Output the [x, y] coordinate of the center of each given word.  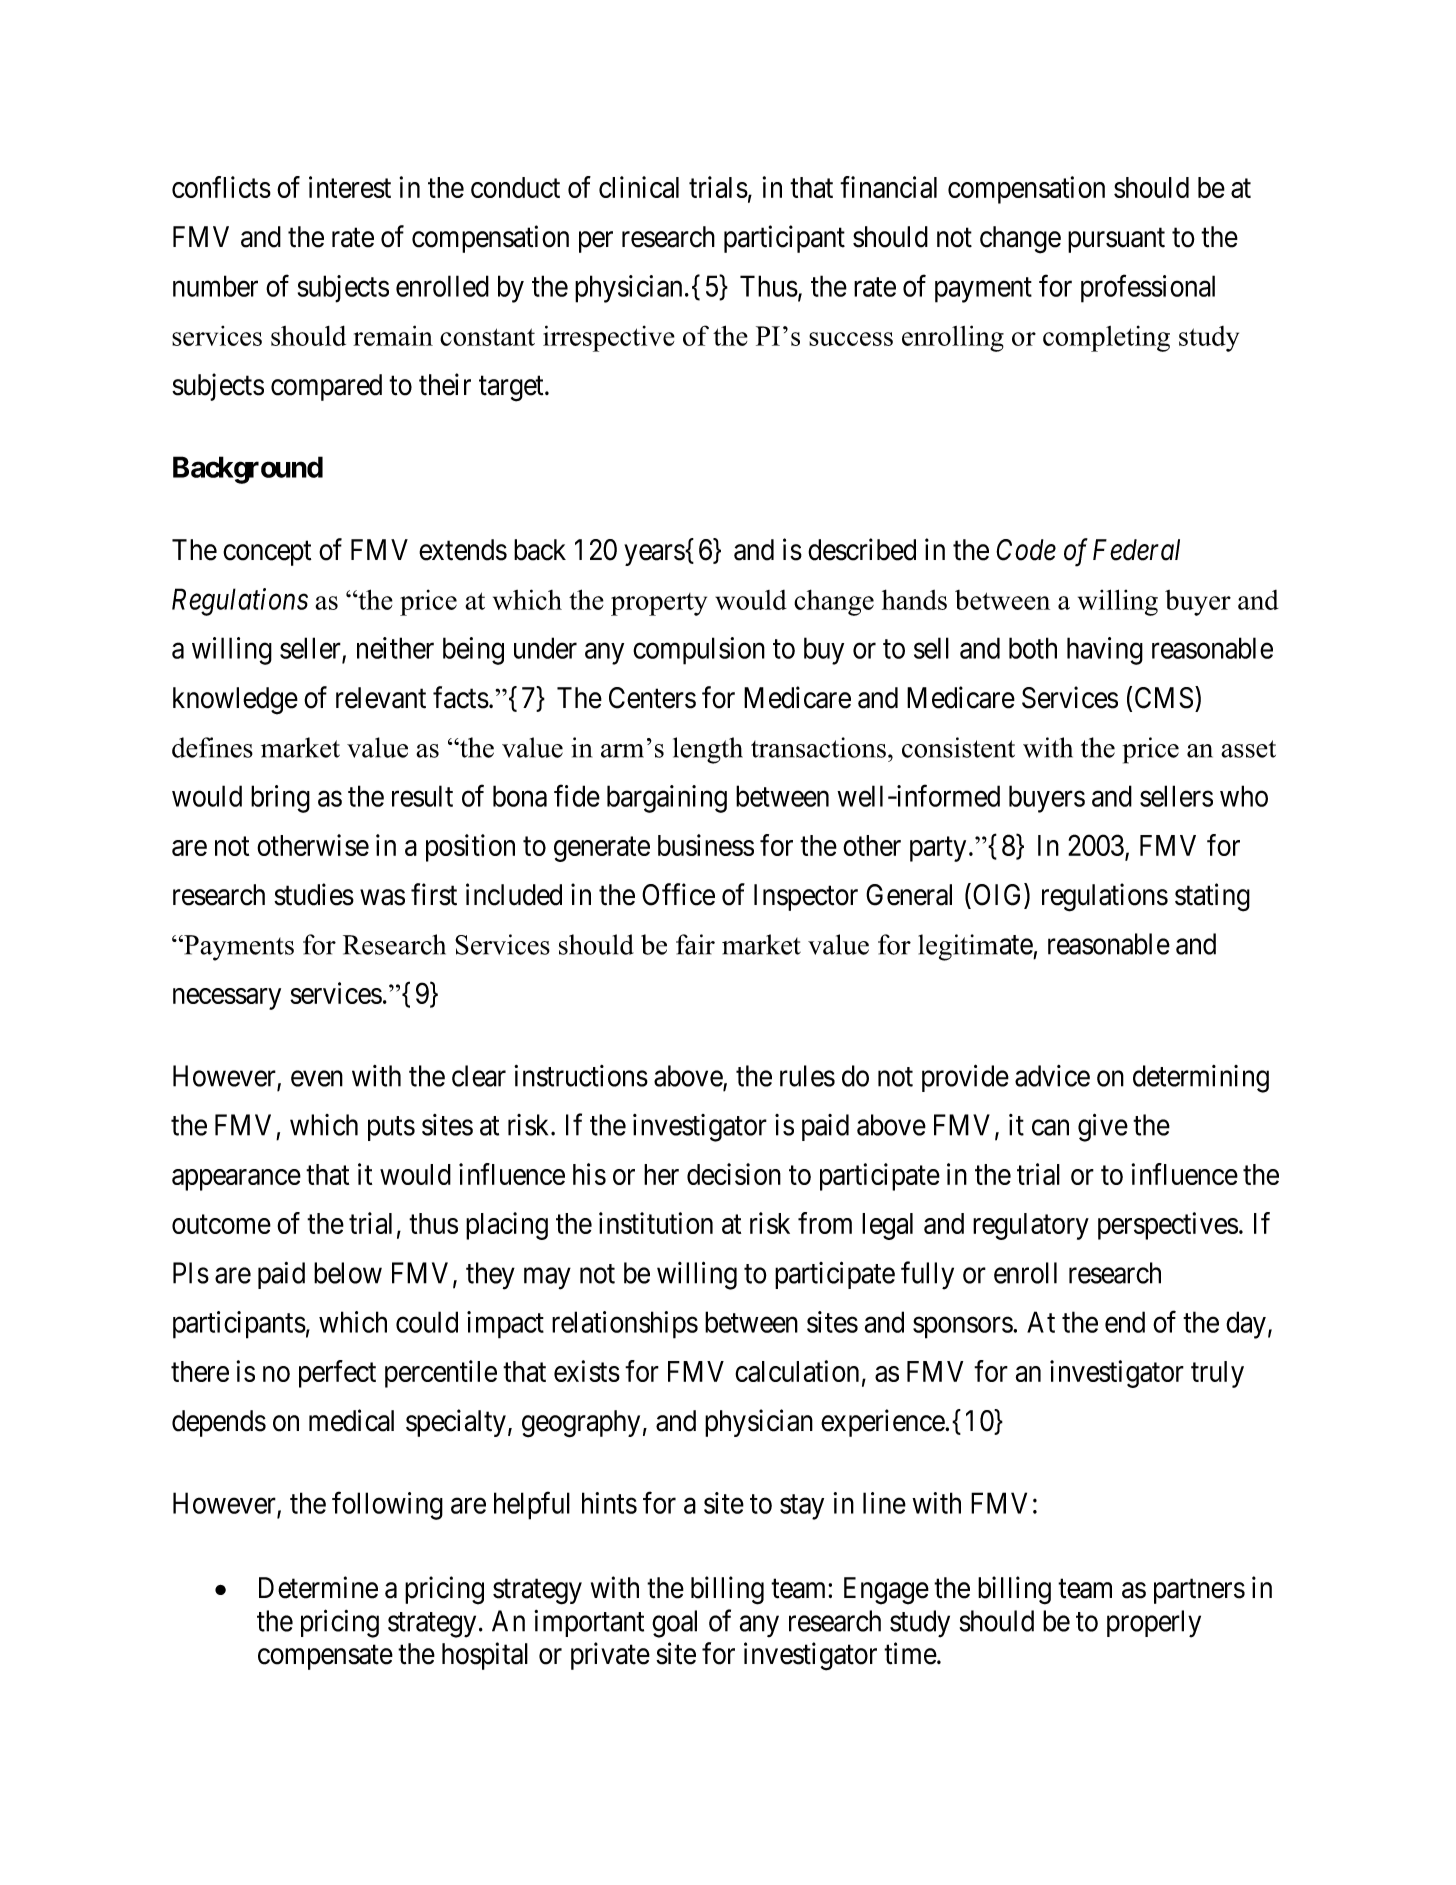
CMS [1164, 698]
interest [350, 187]
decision [734, 1174]
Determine [318, 1587]
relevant [381, 698]
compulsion [699, 651]
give [1103, 1127]
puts [391, 1128]
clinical [639, 187]
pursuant [1116, 240]
